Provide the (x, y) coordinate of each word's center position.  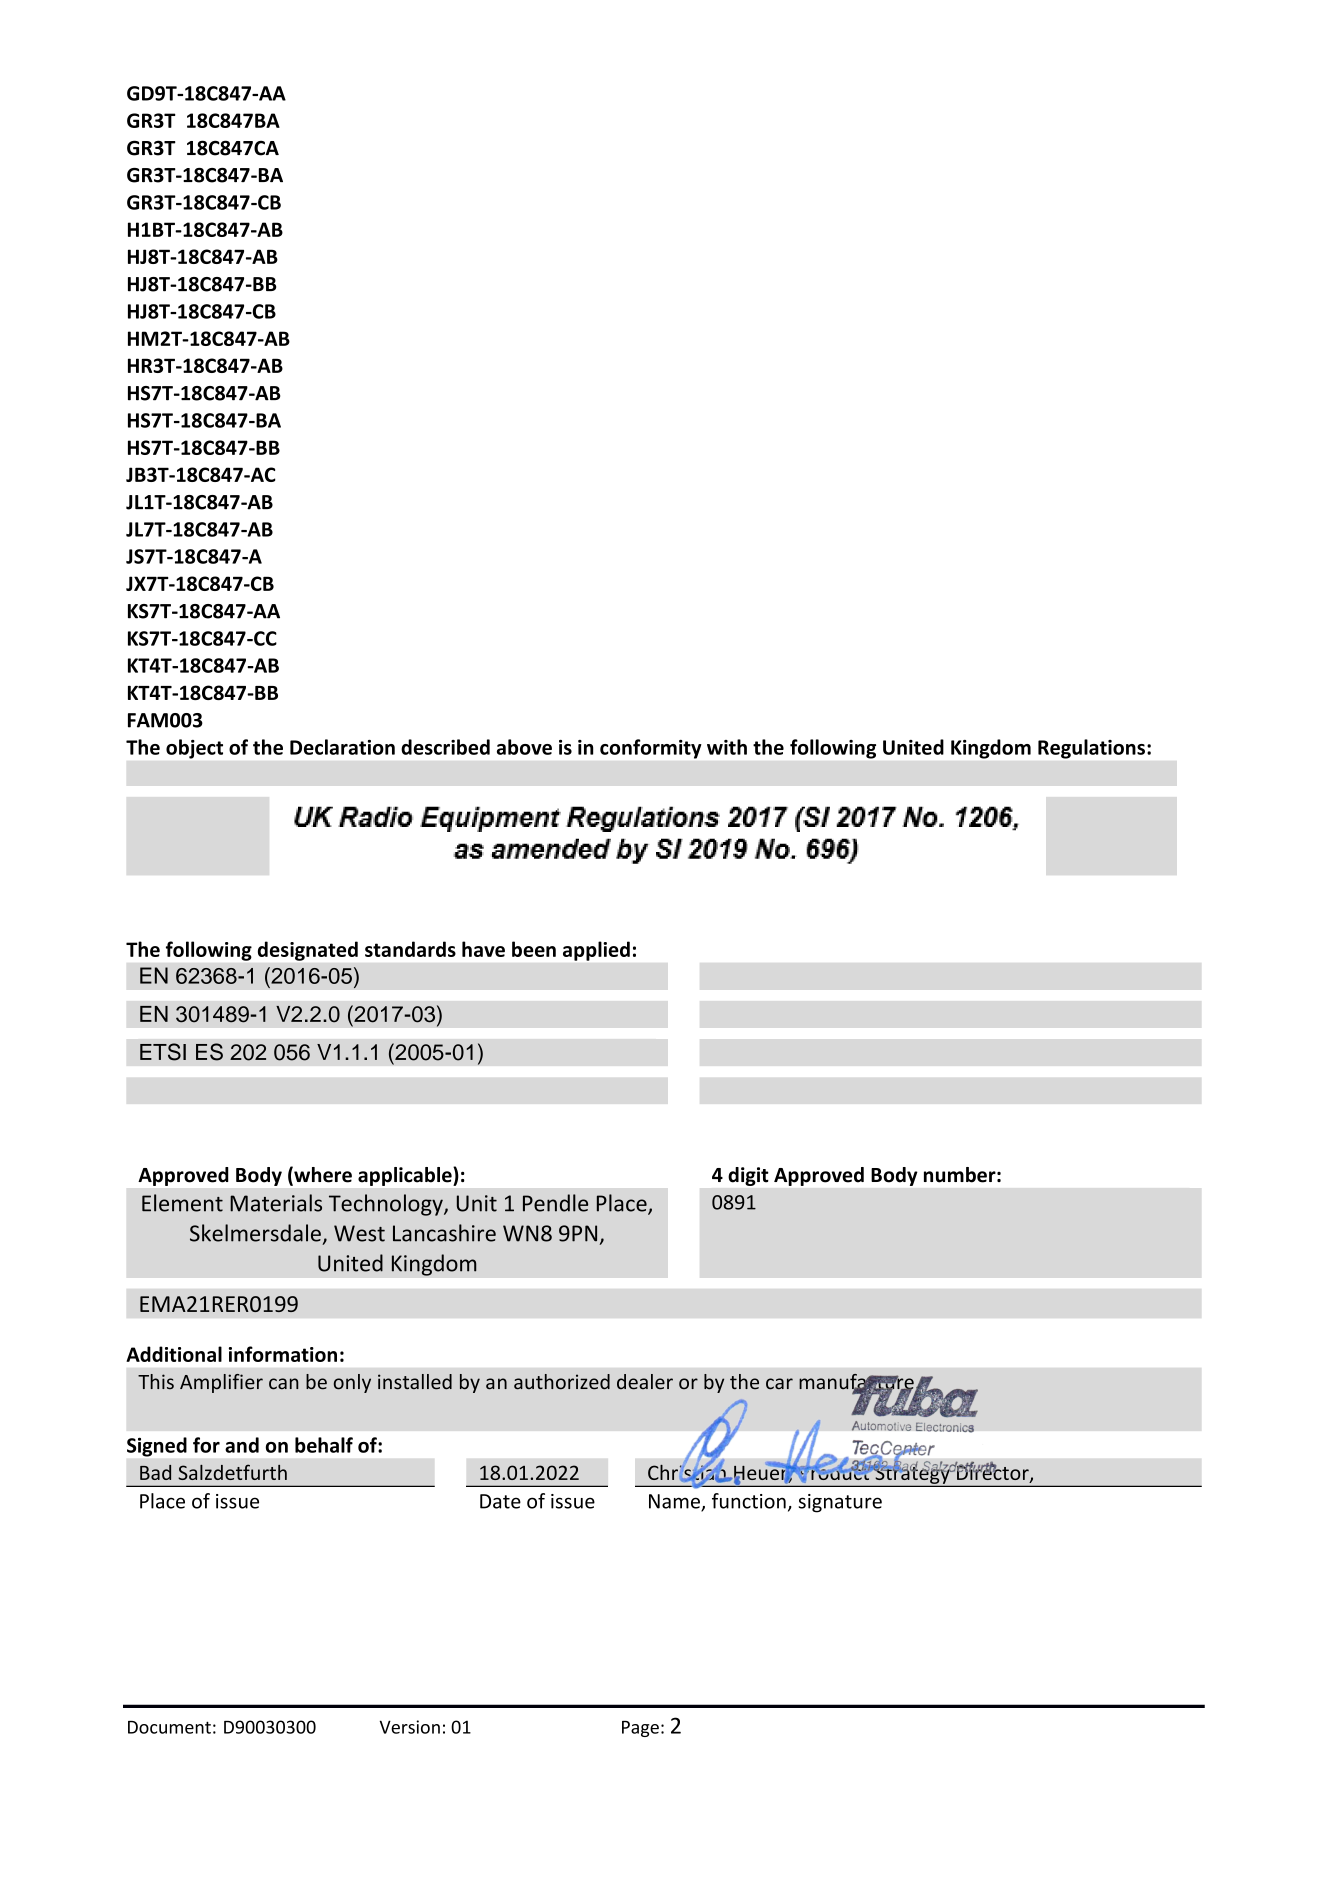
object (194, 749)
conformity (650, 749)
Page (640, 1729)
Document (169, 1727)
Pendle (555, 1203)
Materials (276, 1203)
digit (748, 1176)
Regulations (1091, 749)
